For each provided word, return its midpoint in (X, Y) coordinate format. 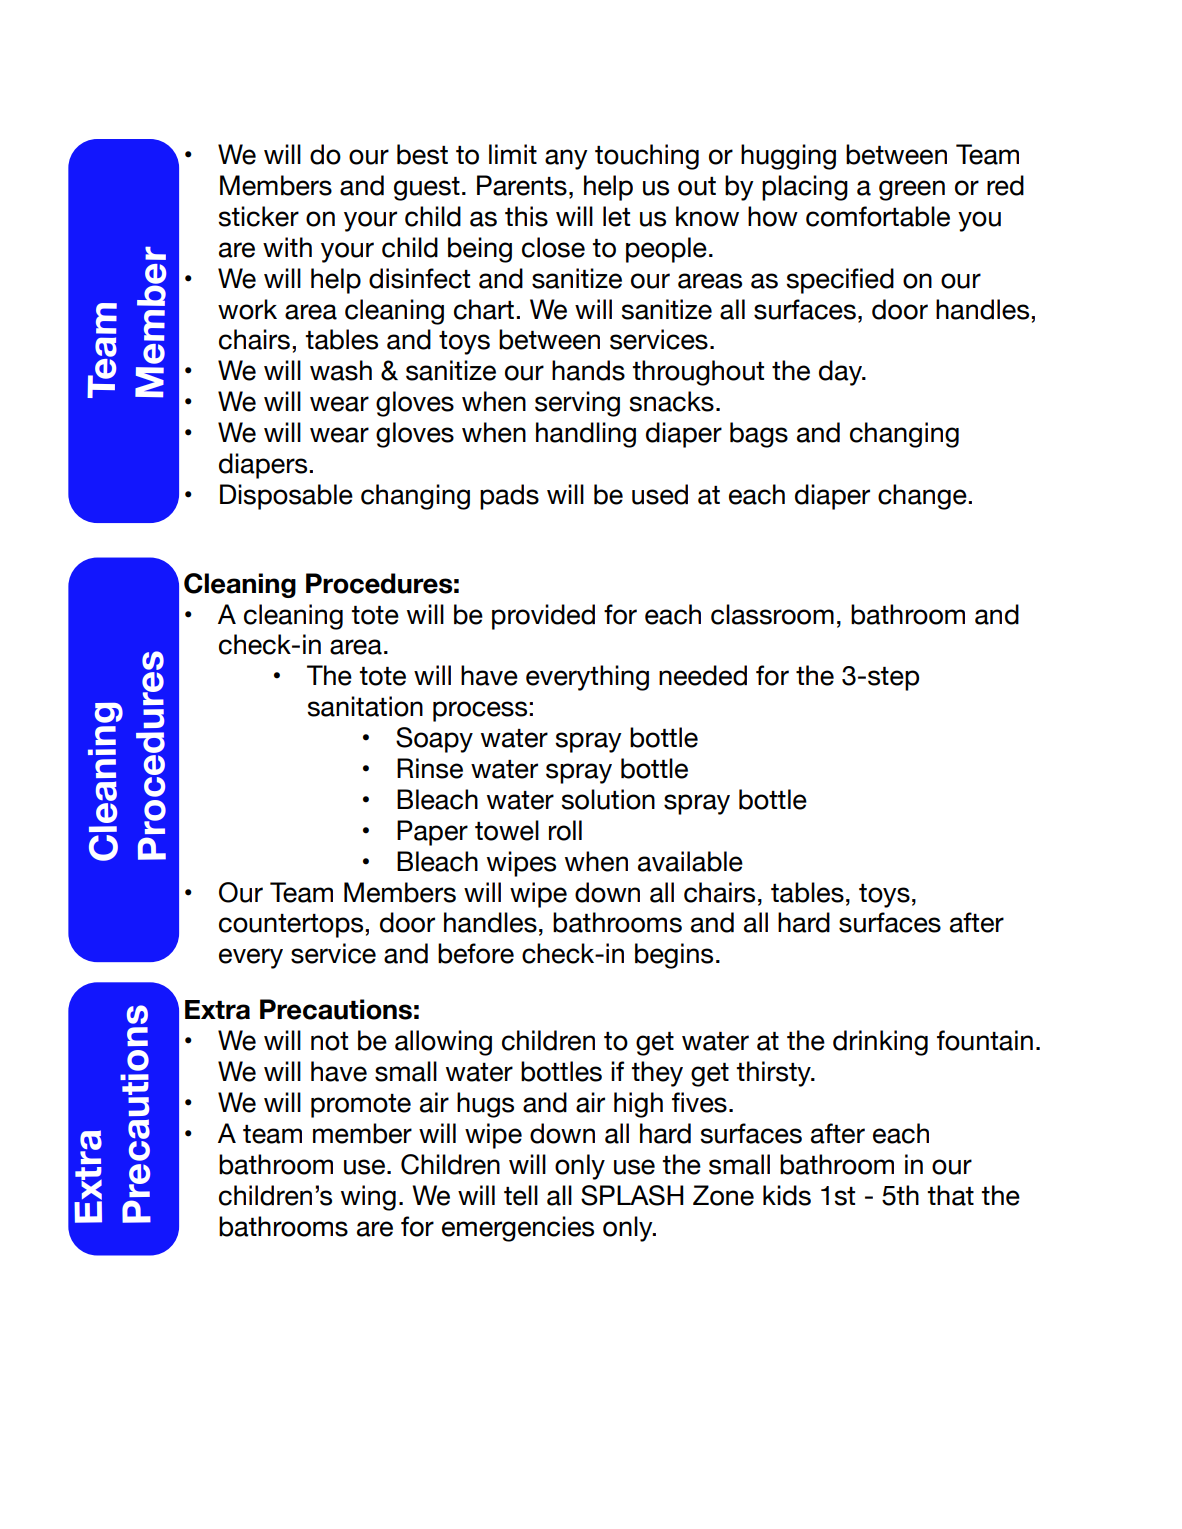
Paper (432, 833)
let (616, 216)
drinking (880, 1043)
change (923, 497)
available (690, 861)
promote (361, 1106)
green (912, 190)
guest (427, 189)
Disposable (286, 497)
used (660, 494)
